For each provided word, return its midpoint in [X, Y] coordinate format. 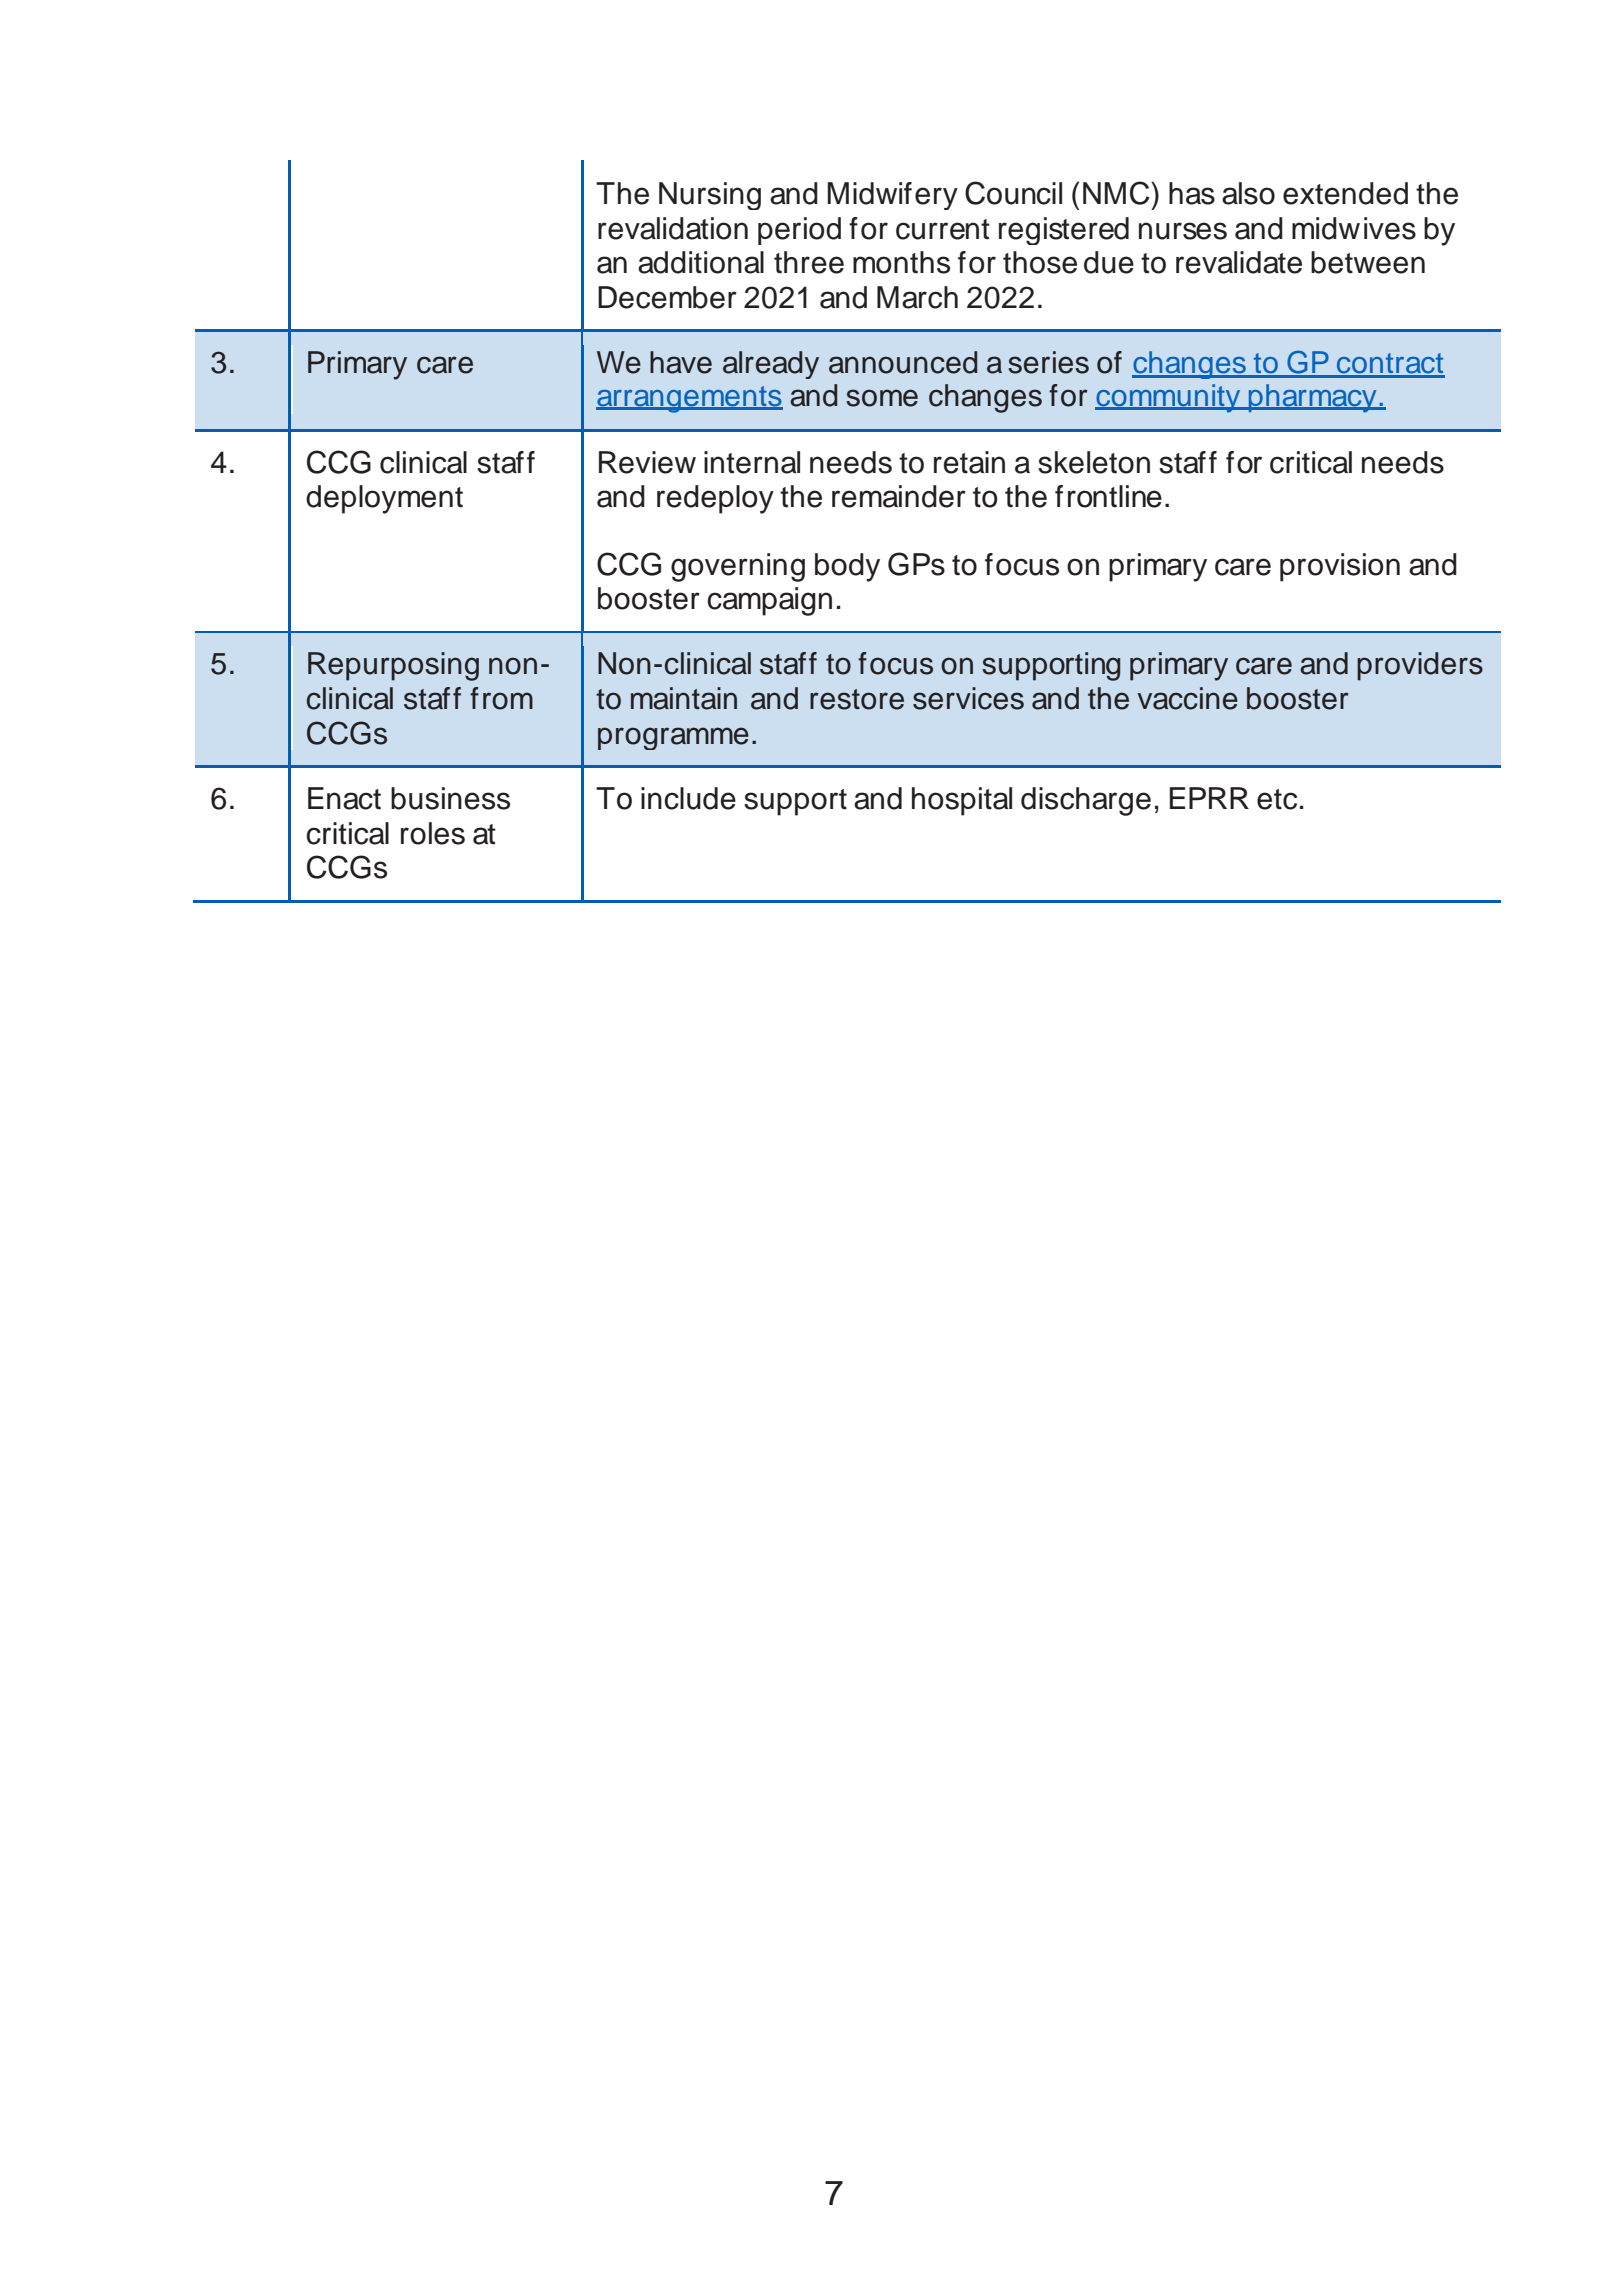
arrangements [689, 399]
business [450, 798]
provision [1340, 567]
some [882, 398]
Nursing [710, 196]
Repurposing [393, 666]
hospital [962, 801]
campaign [770, 601]
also [1248, 193]
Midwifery [892, 196]
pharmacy [1312, 398]
